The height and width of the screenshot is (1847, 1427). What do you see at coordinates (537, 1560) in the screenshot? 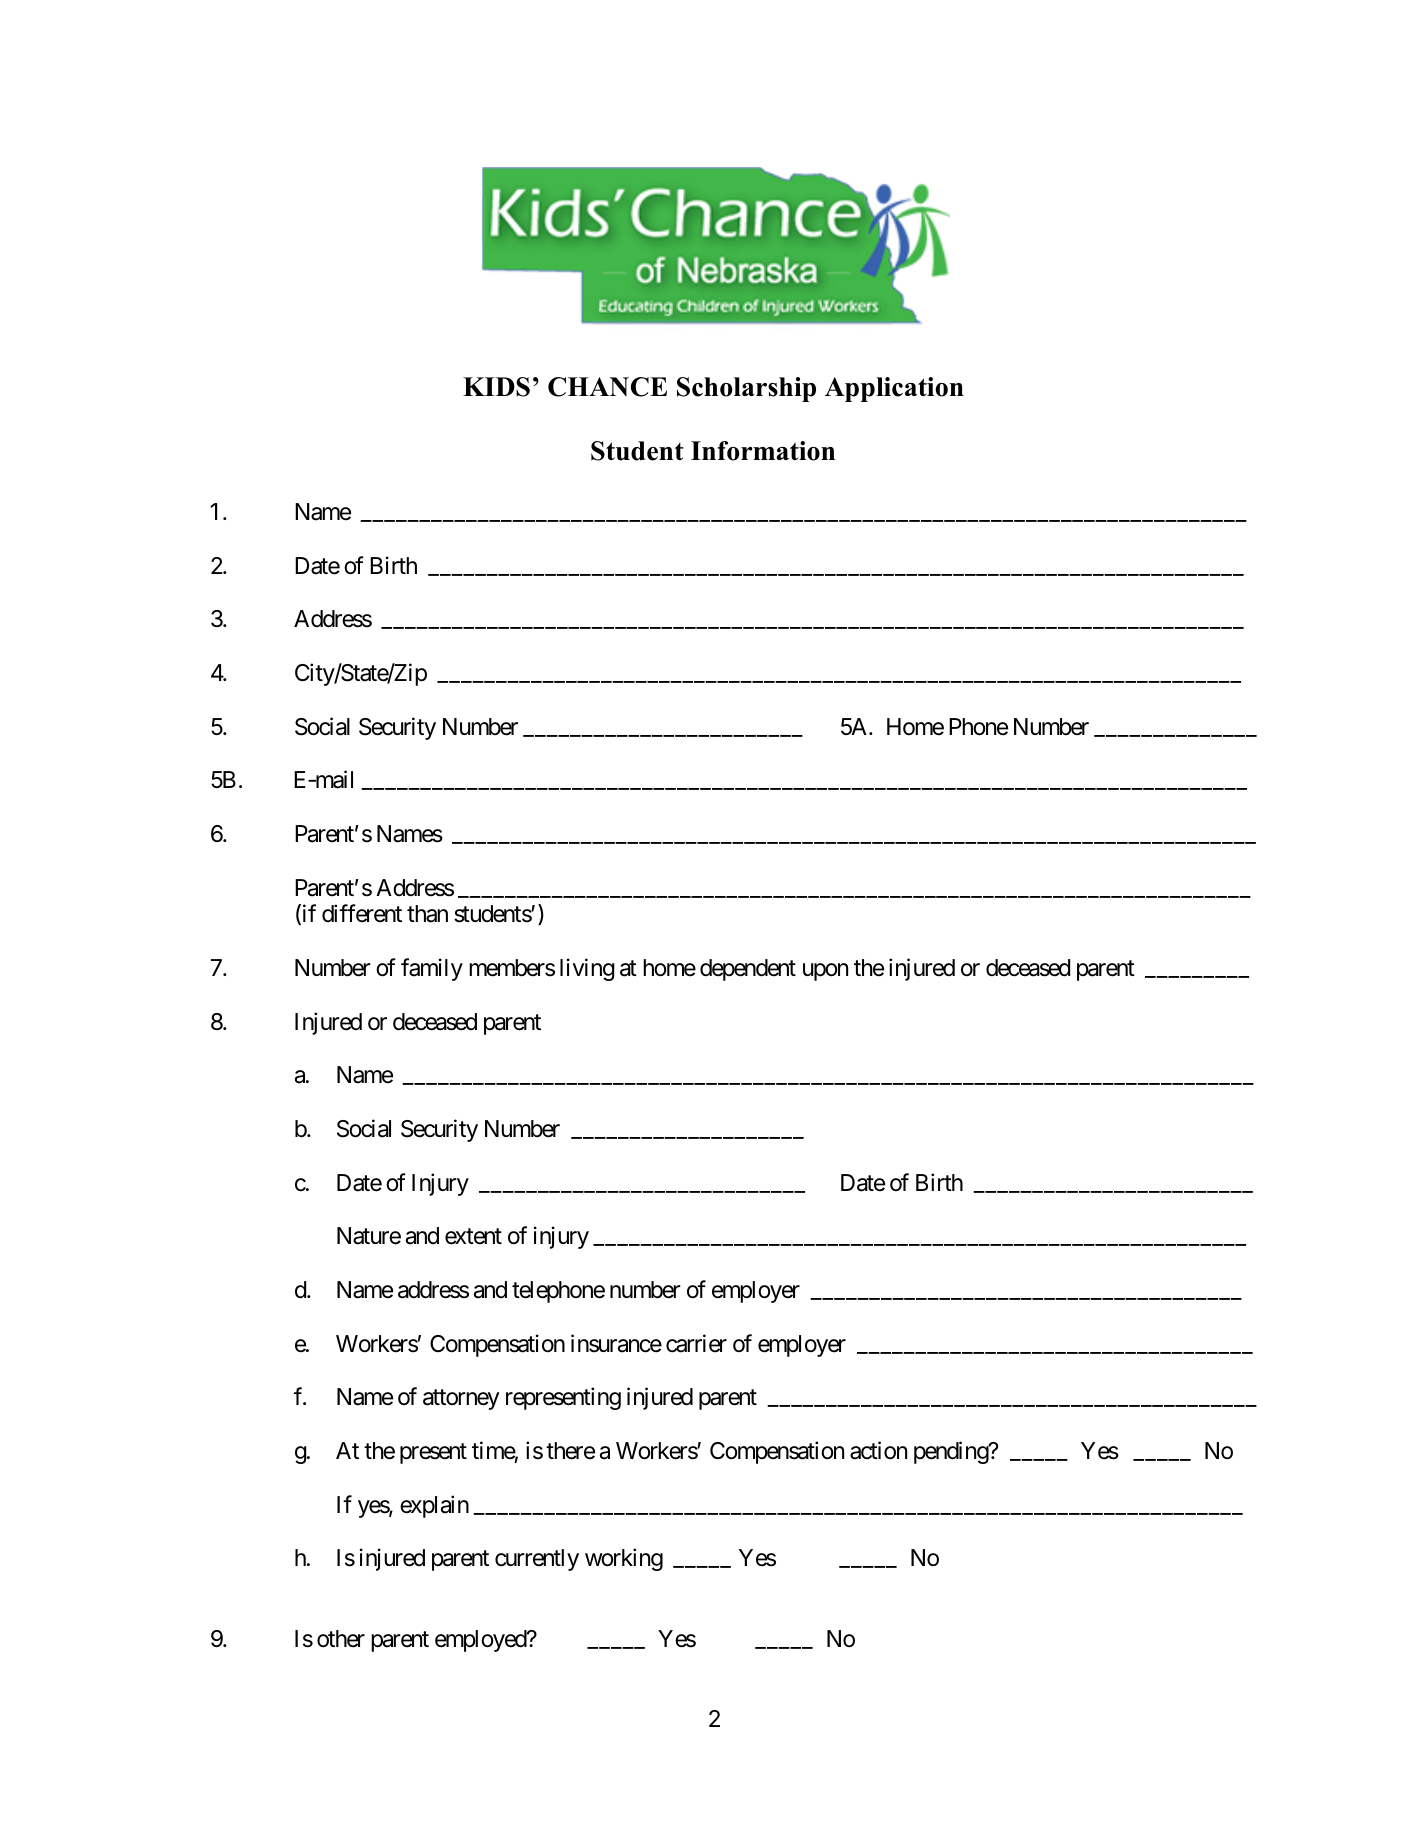
I see `currently` at bounding box center [537, 1560].
